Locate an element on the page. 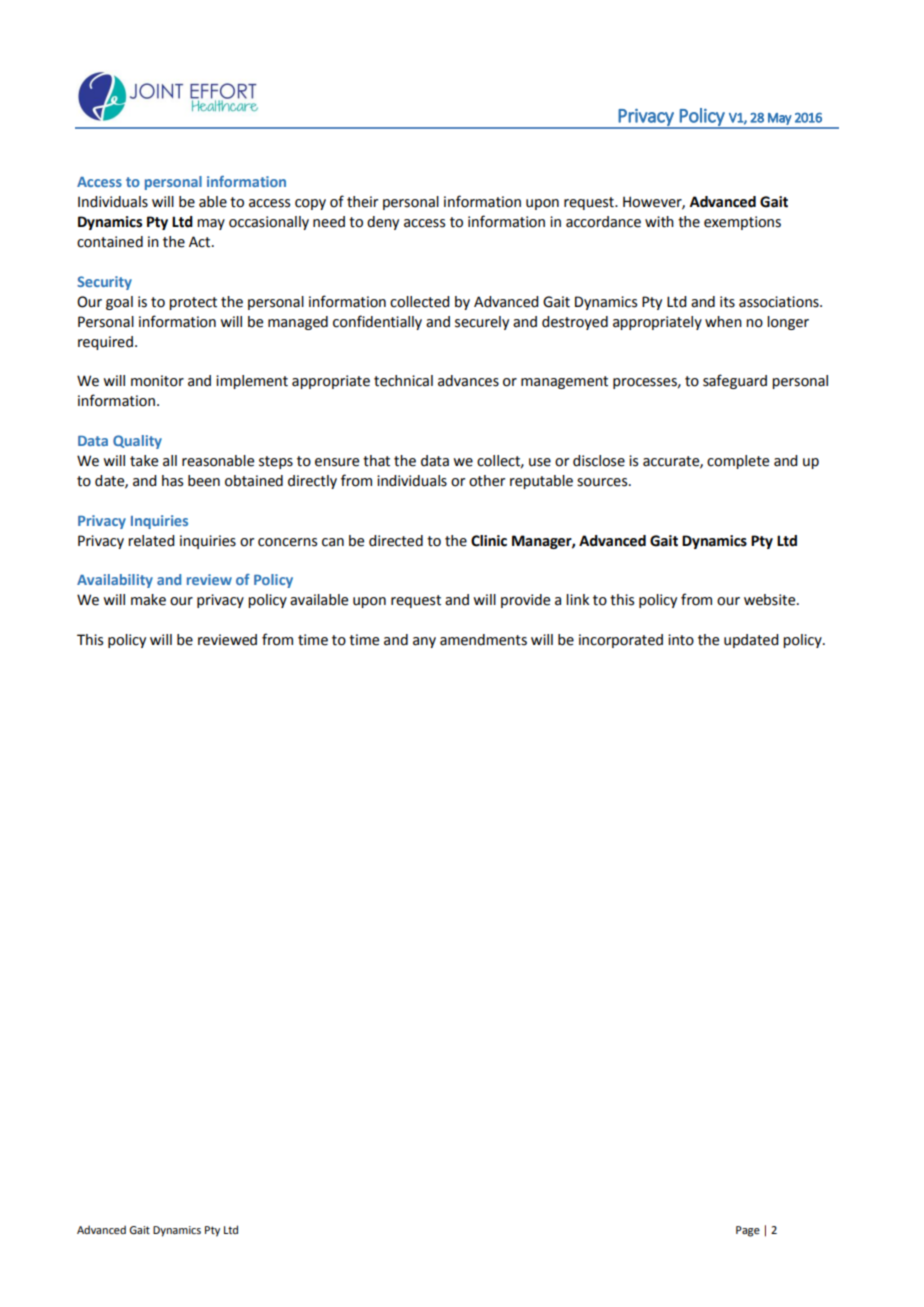  any is located at coordinates (424, 642).
